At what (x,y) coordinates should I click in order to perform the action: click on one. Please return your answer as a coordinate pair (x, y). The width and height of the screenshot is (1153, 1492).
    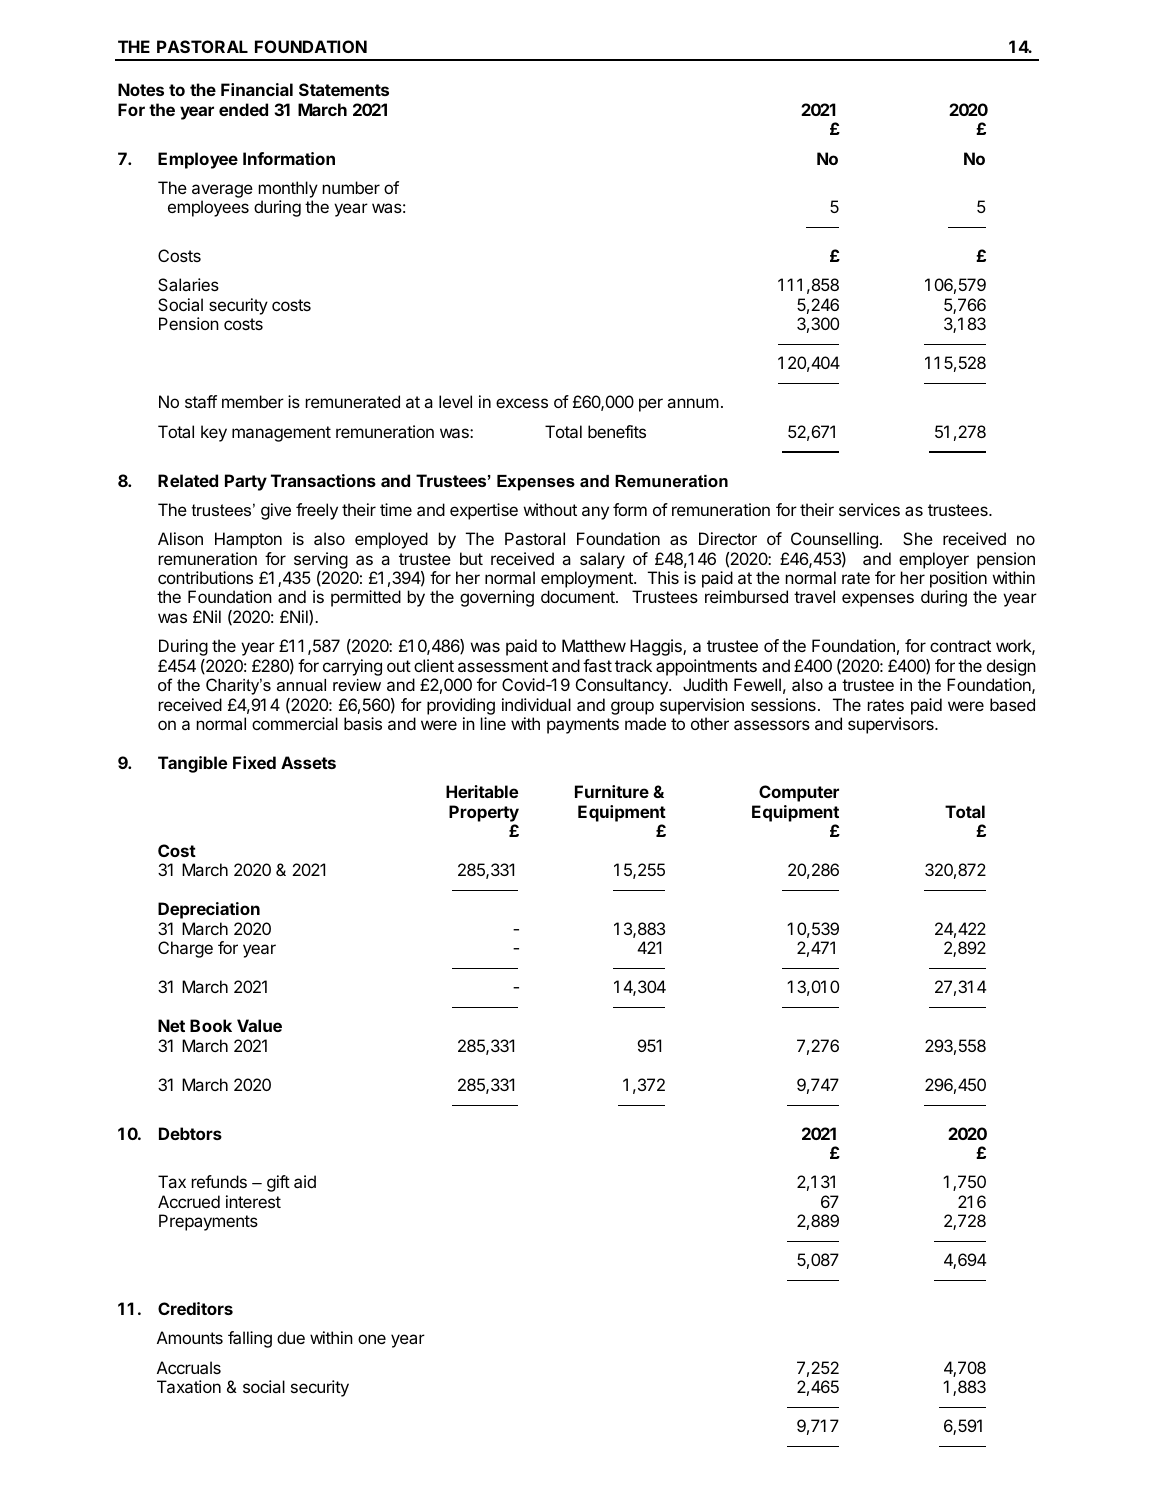
    Looking at the image, I should click on (372, 1339).
